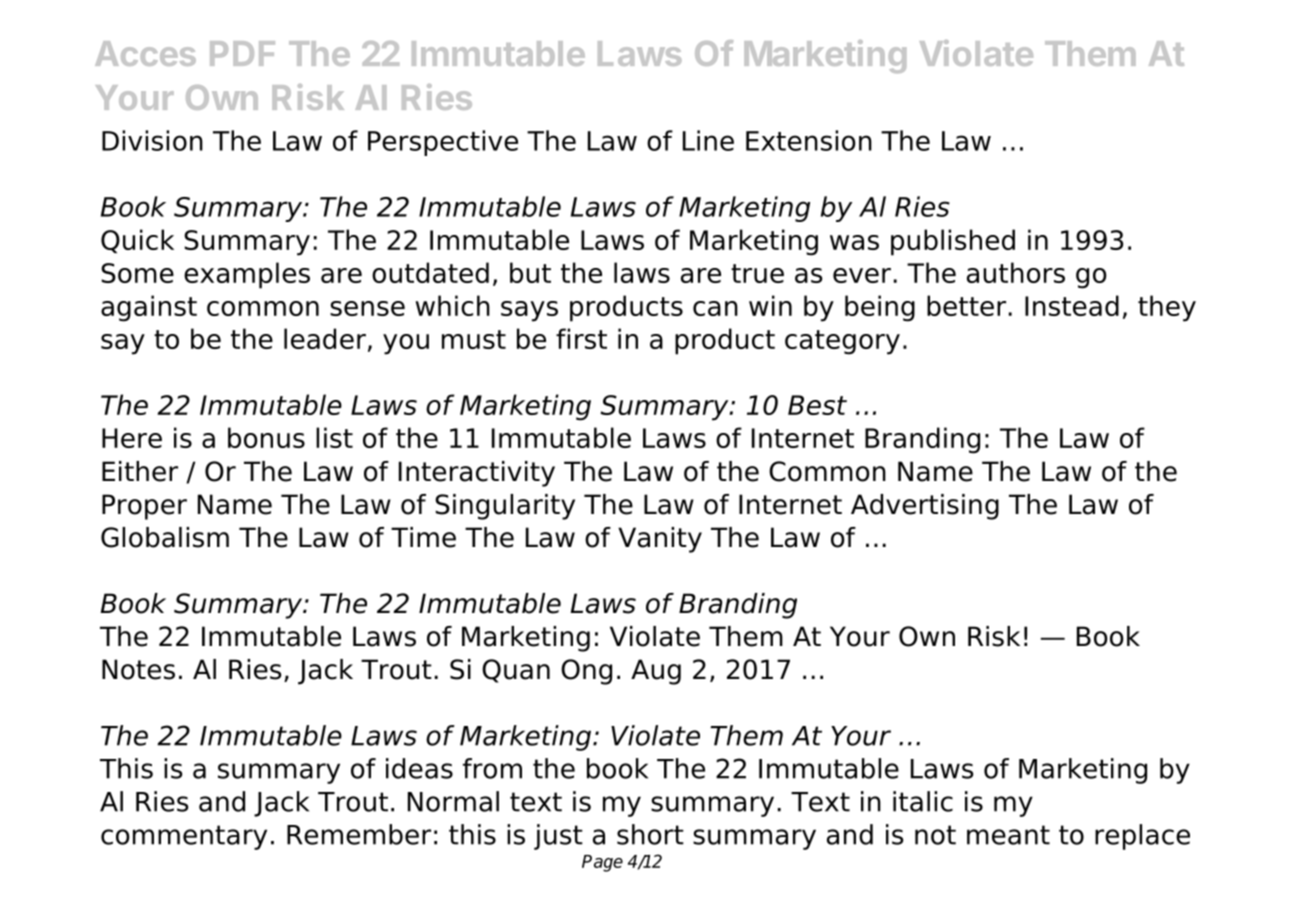 Image resolution: width=1311 pixels, height=924 pixels. What do you see at coordinates (325, 338) in the document?
I see `leader` at bounding box center [325, 338].
